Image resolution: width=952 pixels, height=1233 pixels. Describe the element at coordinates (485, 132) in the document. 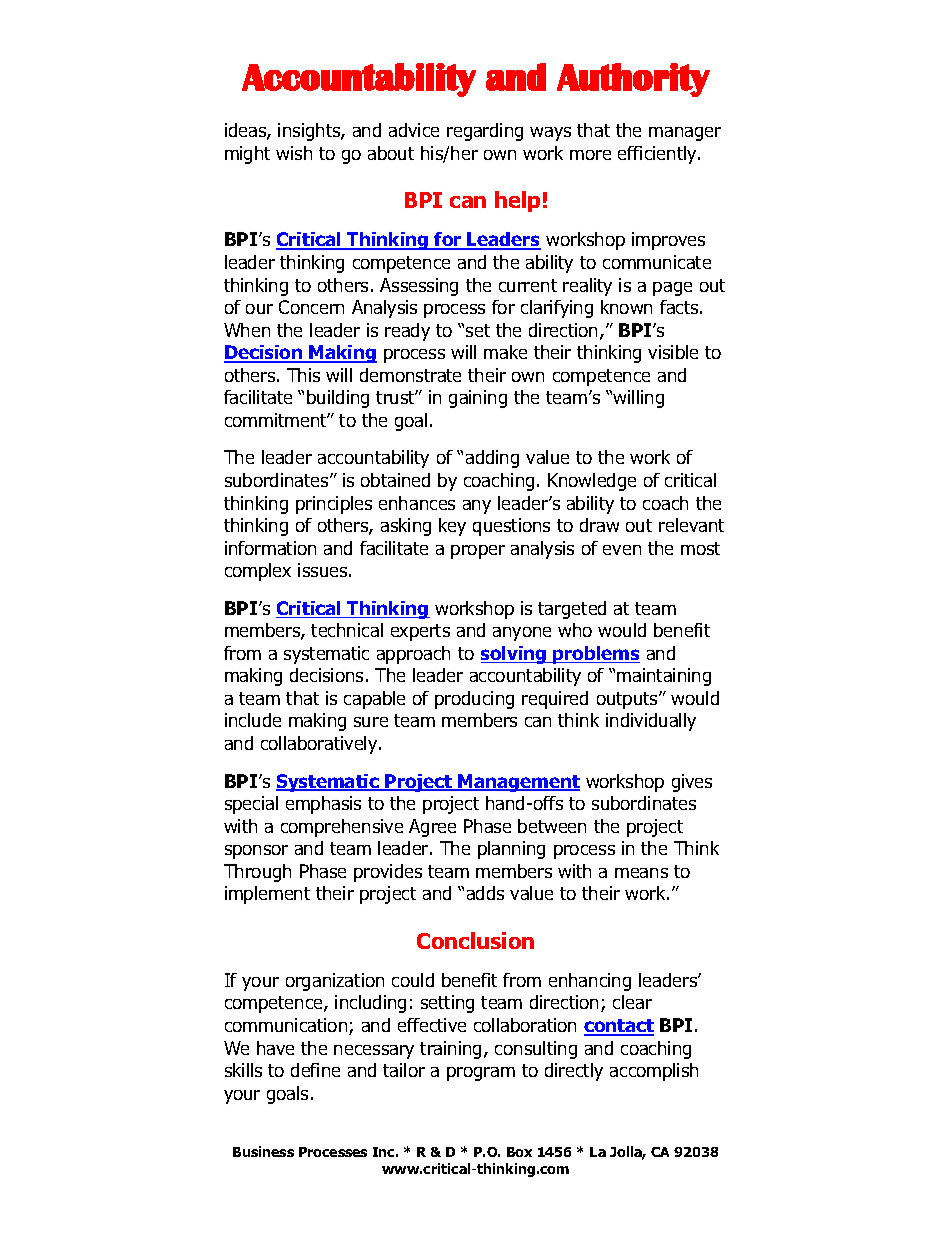

I see `regarding` at that location.
